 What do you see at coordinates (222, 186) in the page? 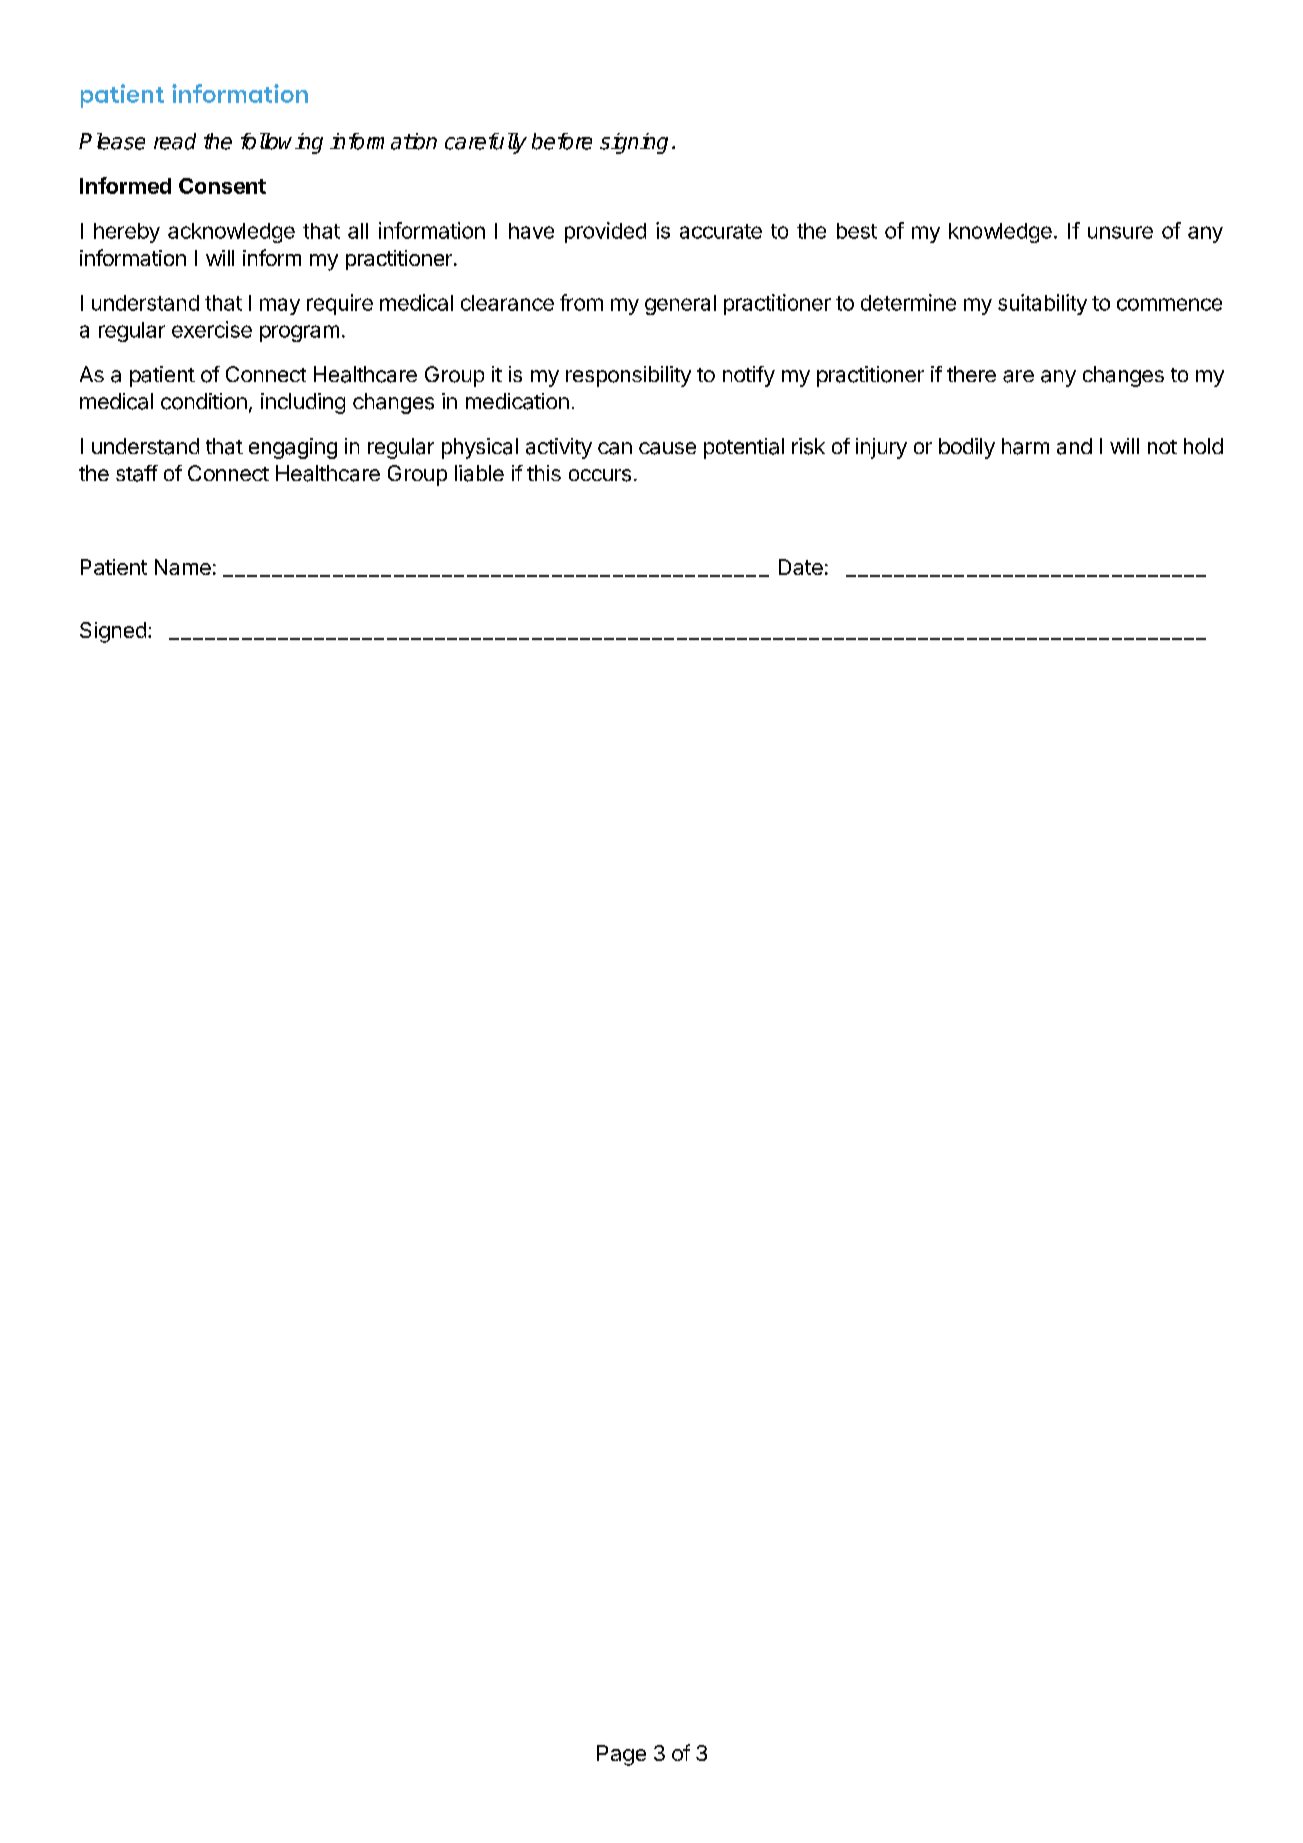
I see `Consent` at bounding box center [222, 186].
